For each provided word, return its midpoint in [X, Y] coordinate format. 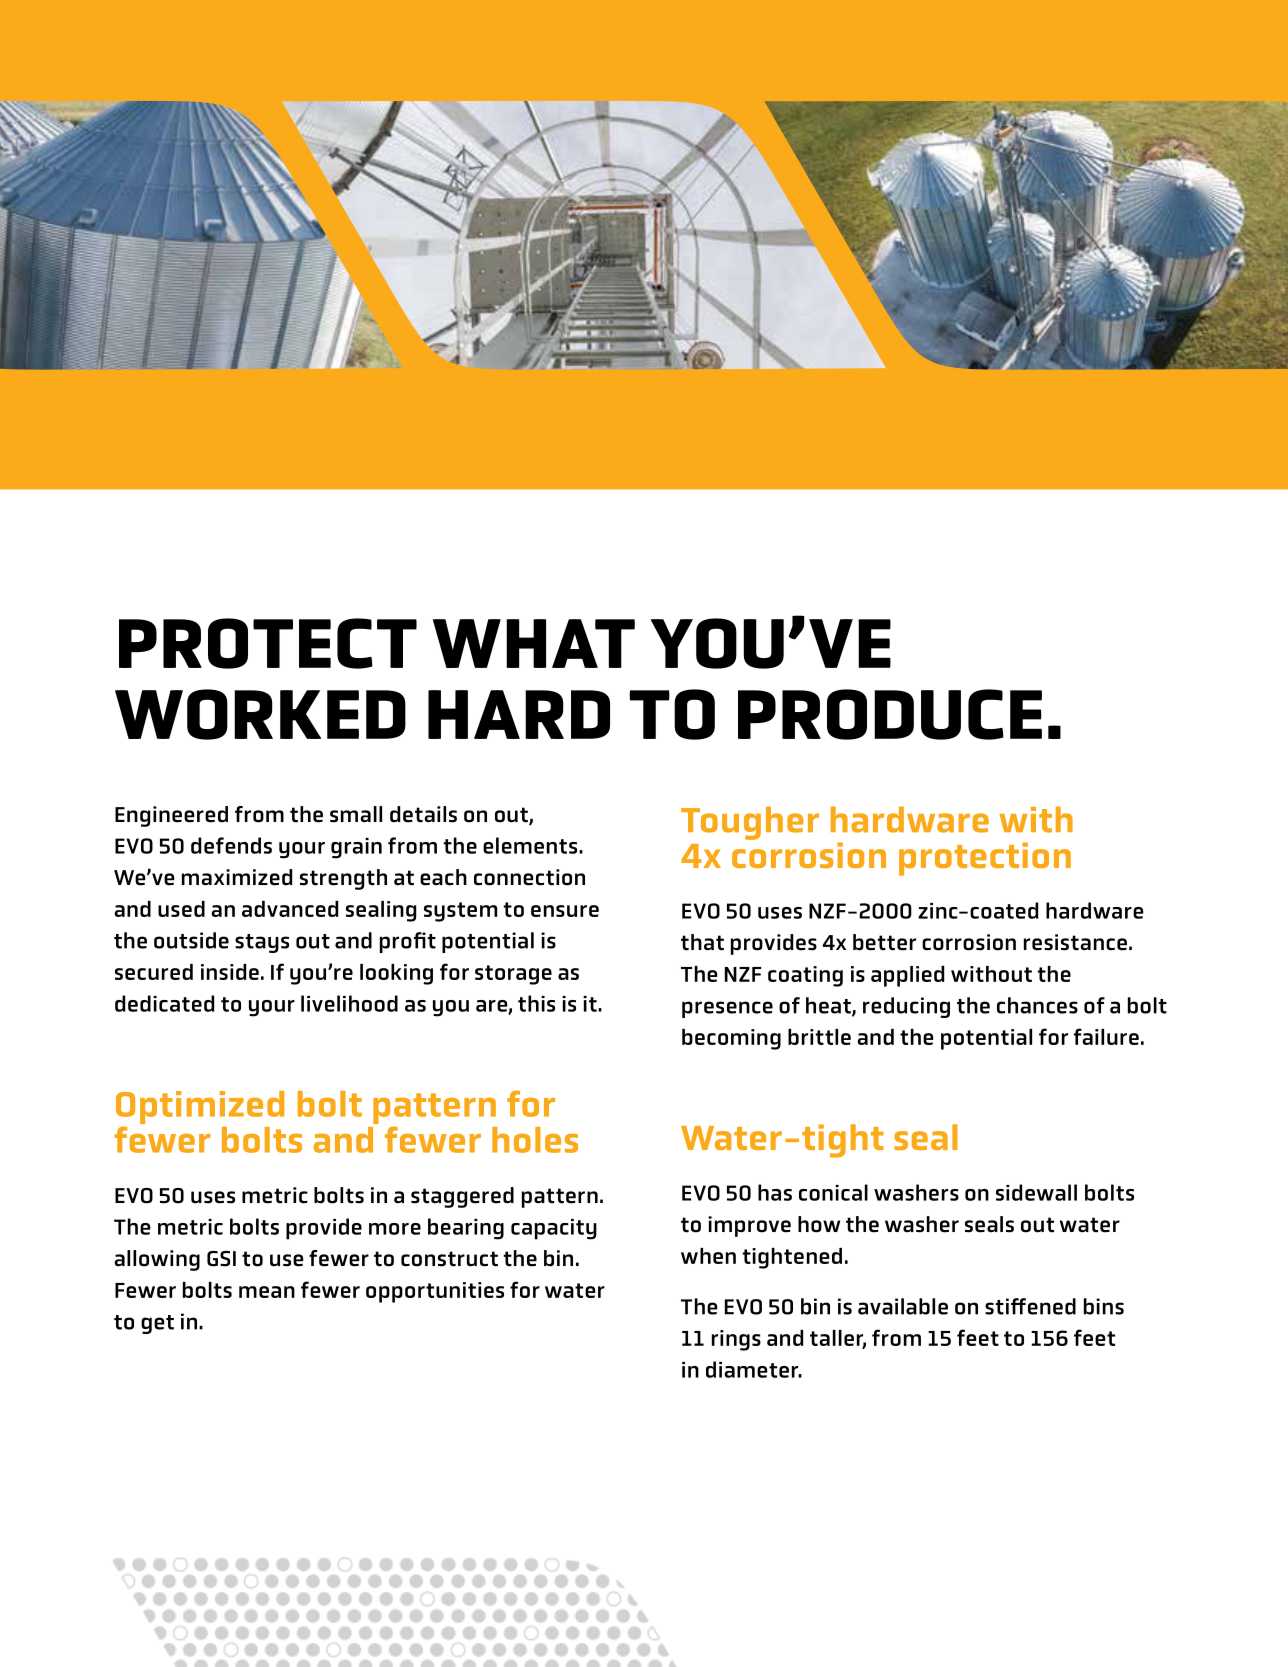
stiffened [1030, 1306]
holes [535, 1140]
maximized [237, 877]
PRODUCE [890, 714]
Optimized [200, 1109]
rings [736, 1340]
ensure [565, 911]
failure [1106, 1036]
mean [267, 1292]
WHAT [534, 643]
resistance [1075, 942]
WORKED [260, 714]
